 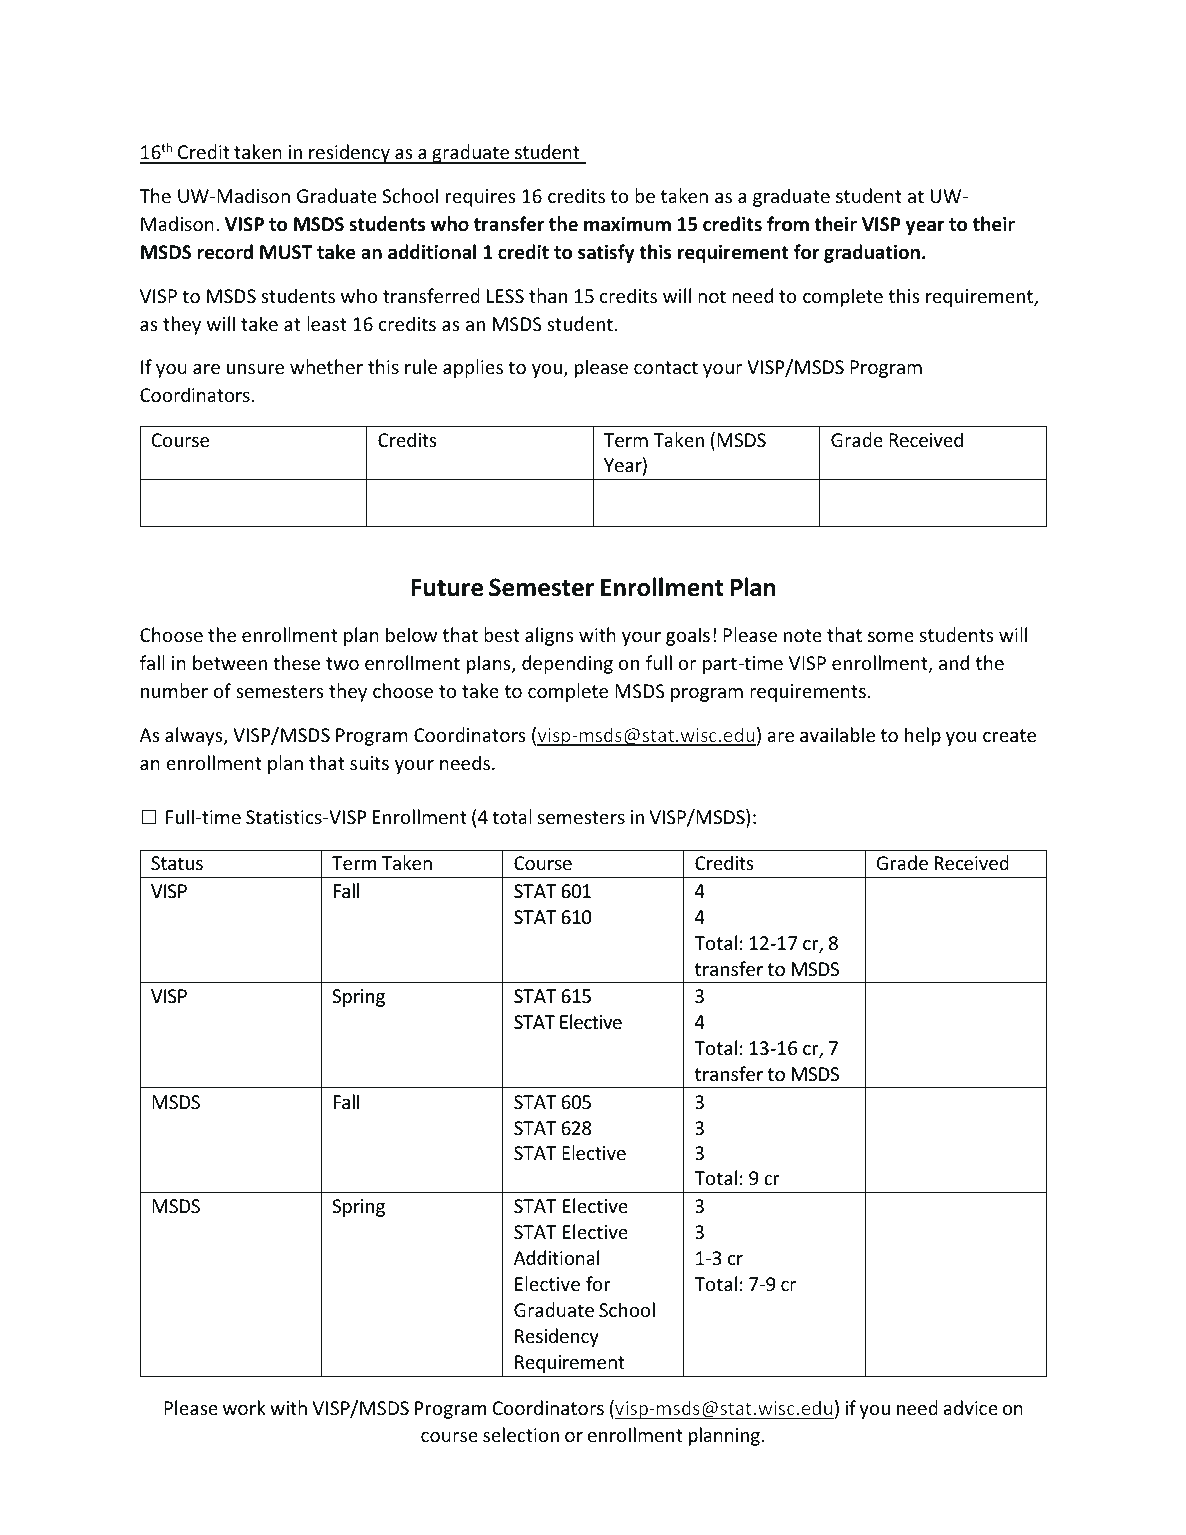 I want to click on MUST, so click(x=286, y=252).
